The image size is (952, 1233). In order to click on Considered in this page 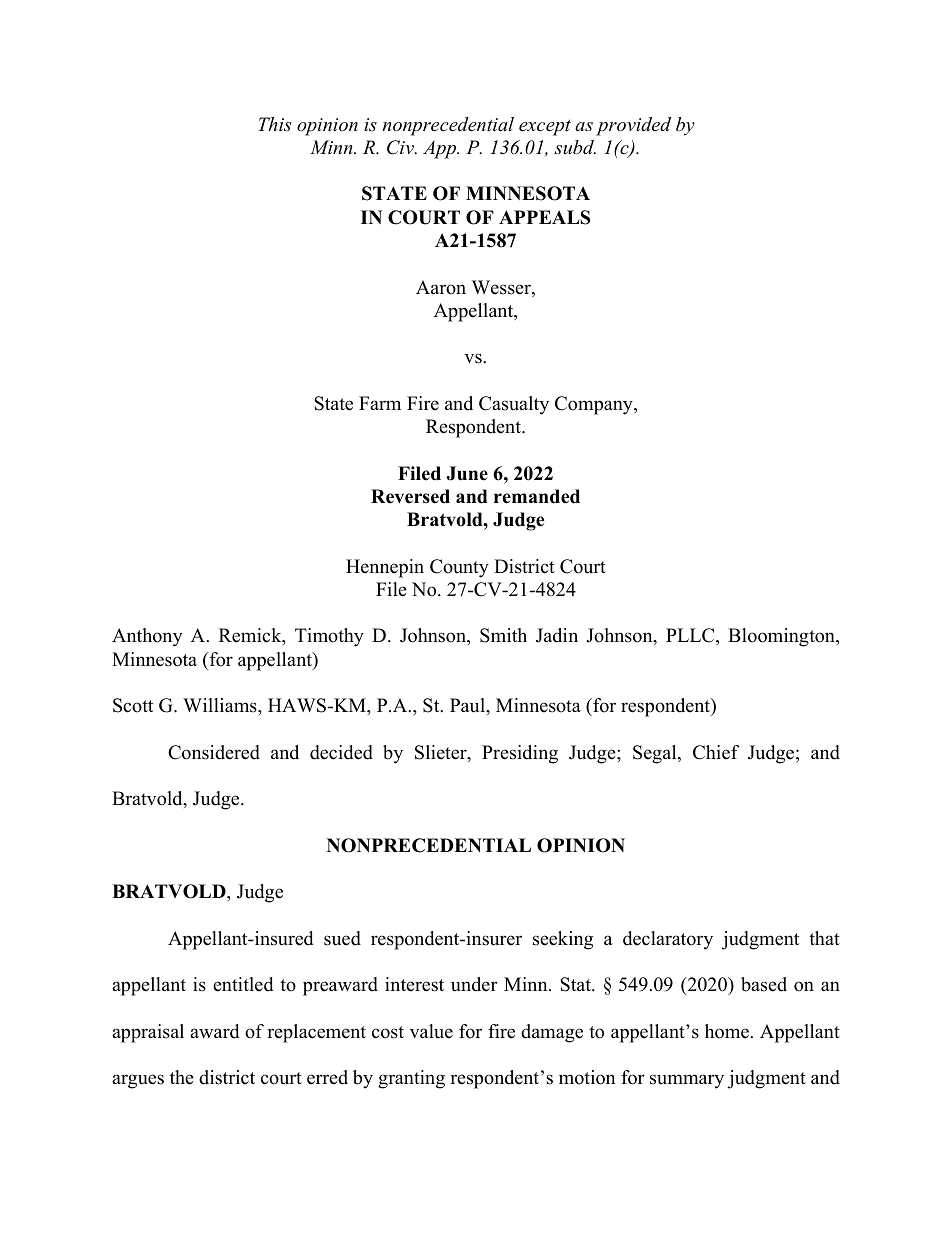, I will do `click(214, 752)`.
